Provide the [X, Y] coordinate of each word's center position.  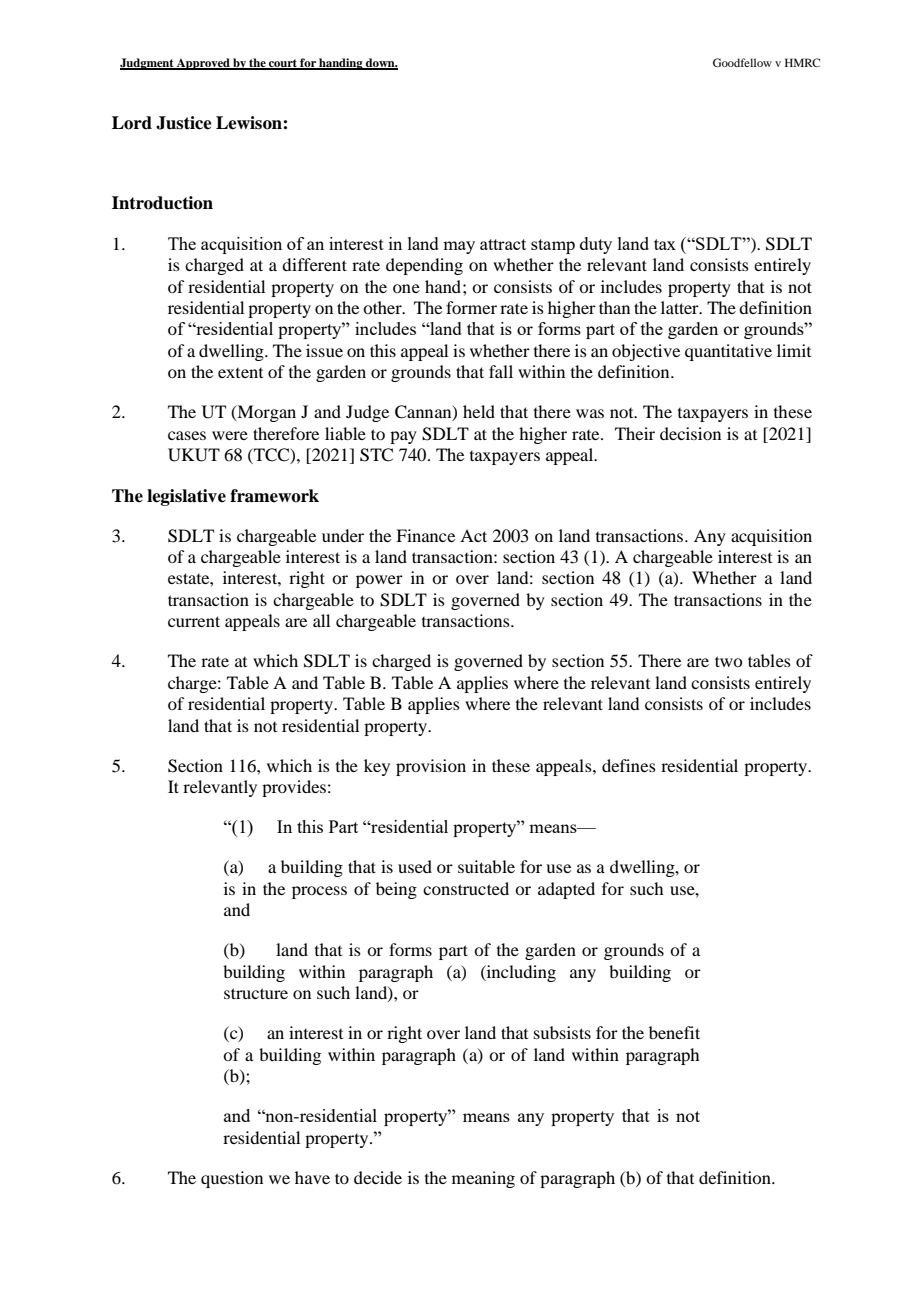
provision [431, 767]
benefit [674, 1032]
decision [690, 433]
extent [240, 373]
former [471, 307]
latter [681, 307]
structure [256, 993]
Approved [203, 64]
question [232, 1179]
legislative [186, 497]
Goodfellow [742, 62]
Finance [425, 535]
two [728, 661]
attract [503, 244]
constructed [466, 888]
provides [294, 788]
